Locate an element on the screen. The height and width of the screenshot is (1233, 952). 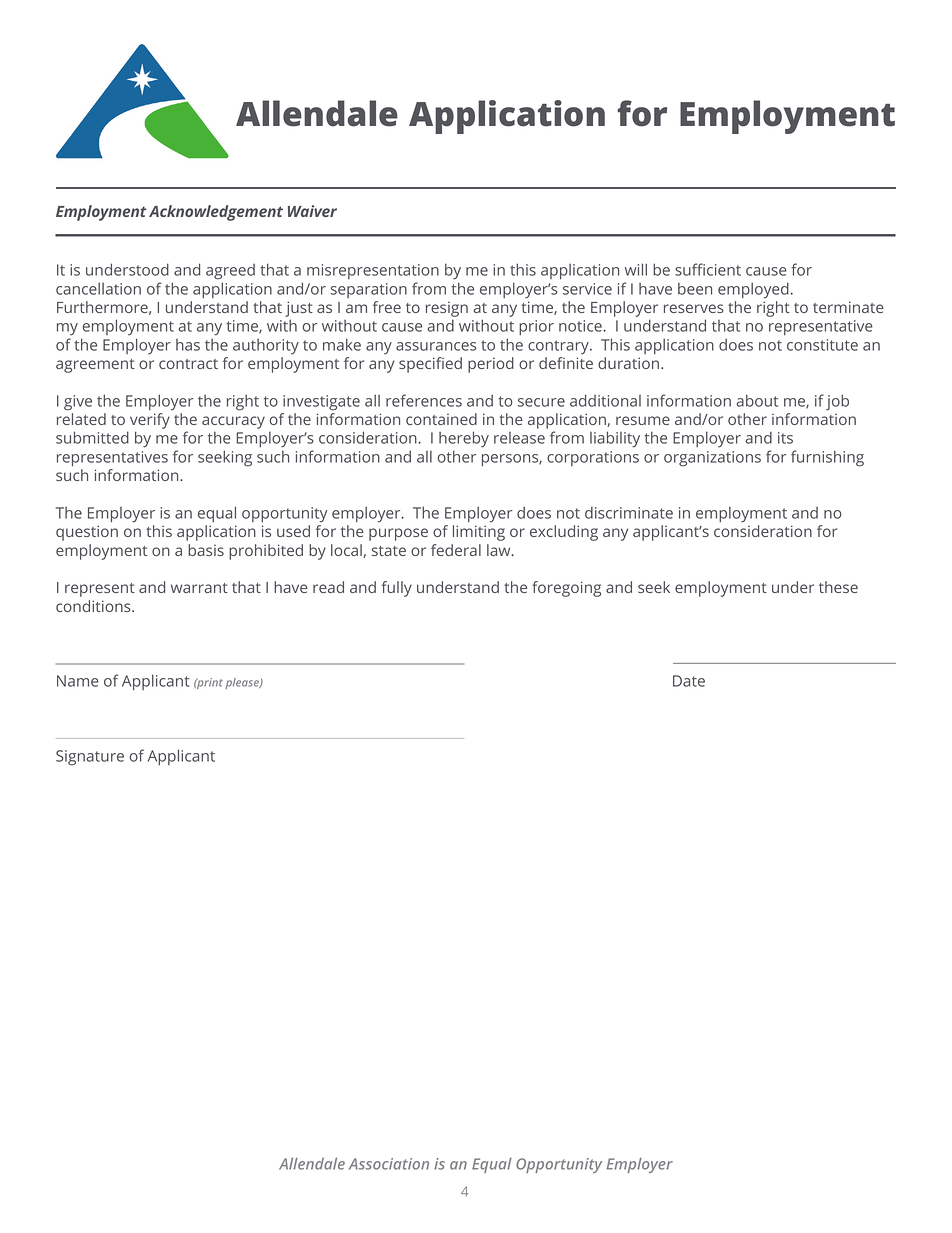
Name is located at coordinates (78, 681).
